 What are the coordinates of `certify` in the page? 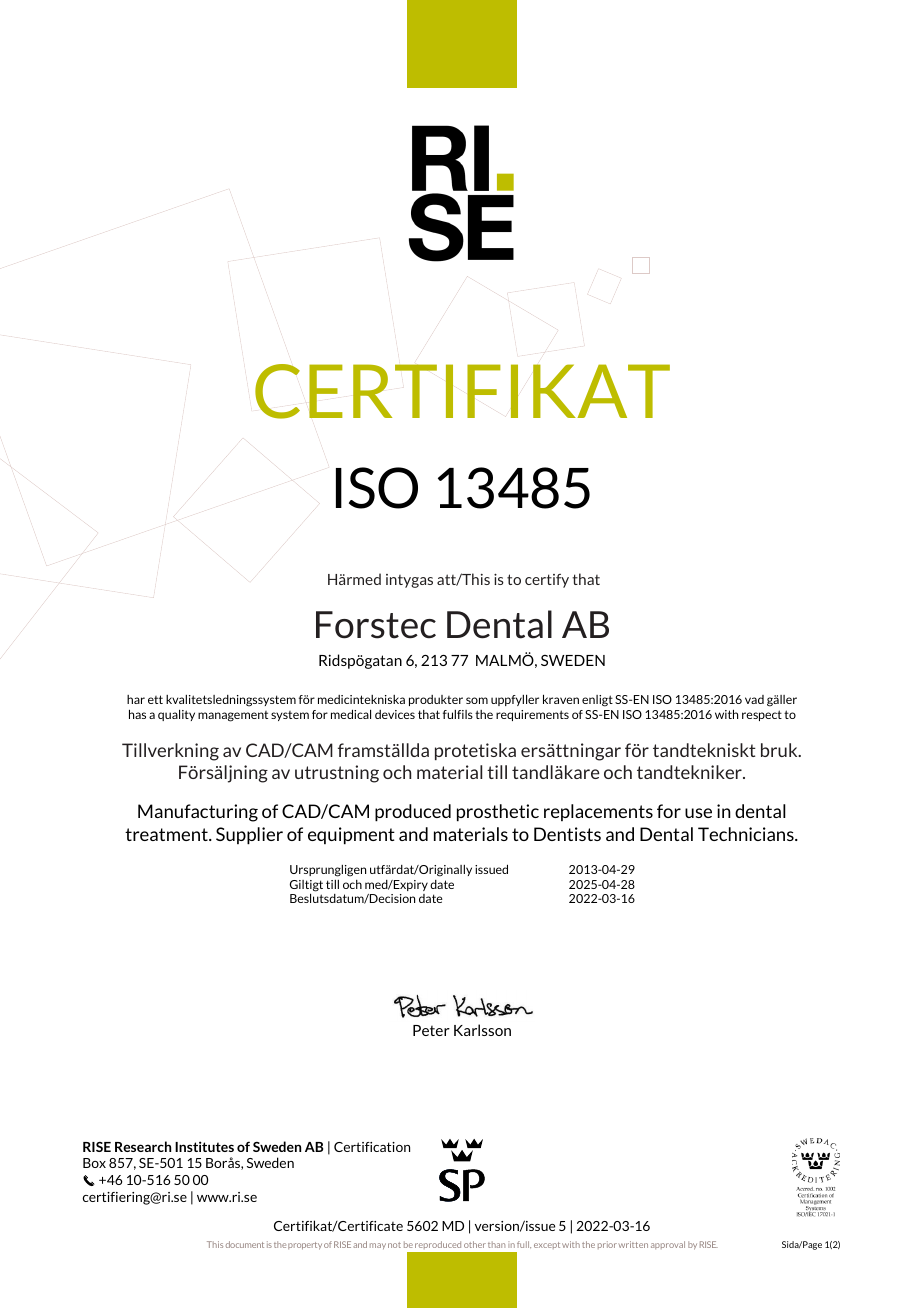 It's located at (547, 581).
